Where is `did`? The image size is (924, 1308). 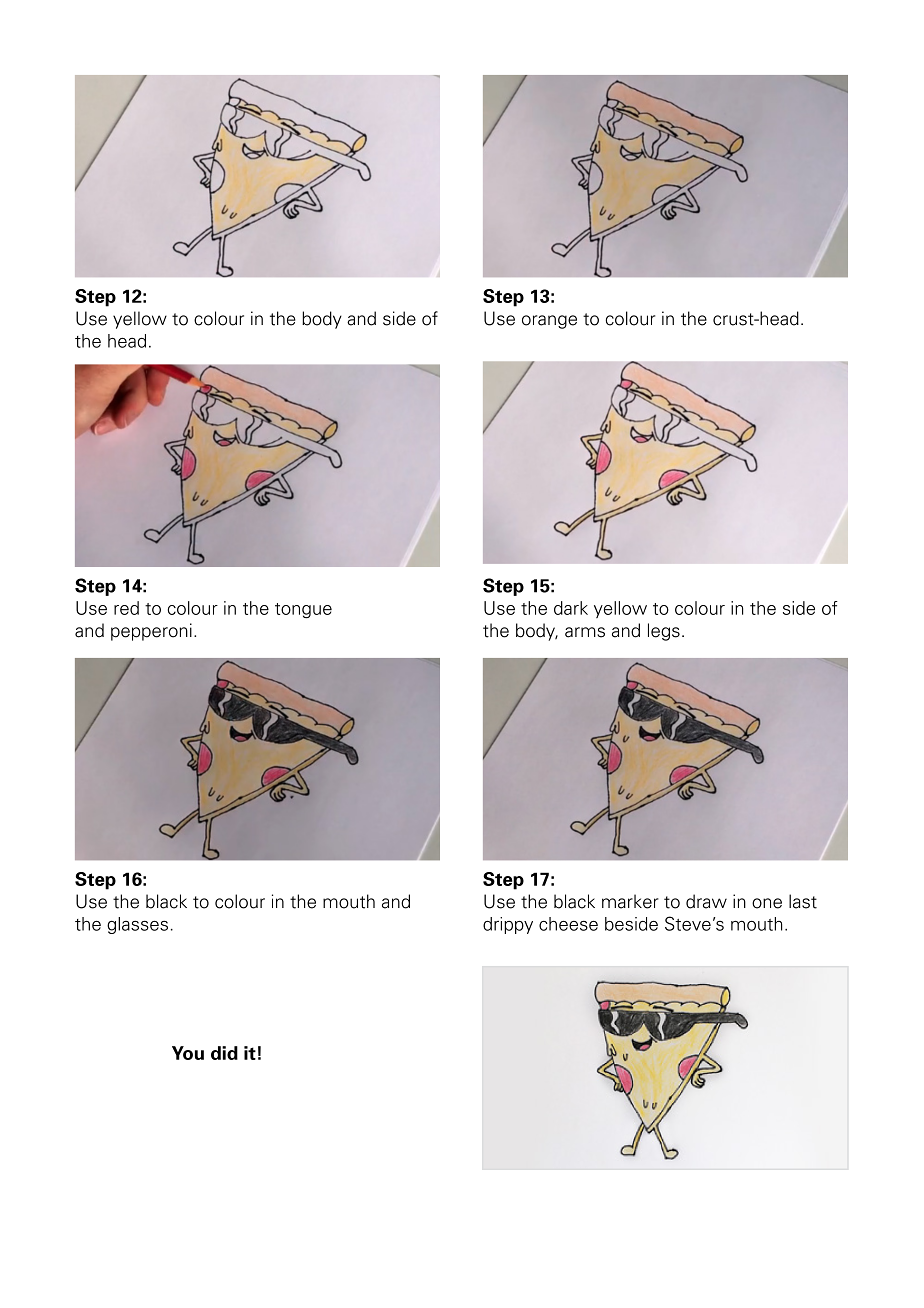 did is located at coordinates (224, 1053).
